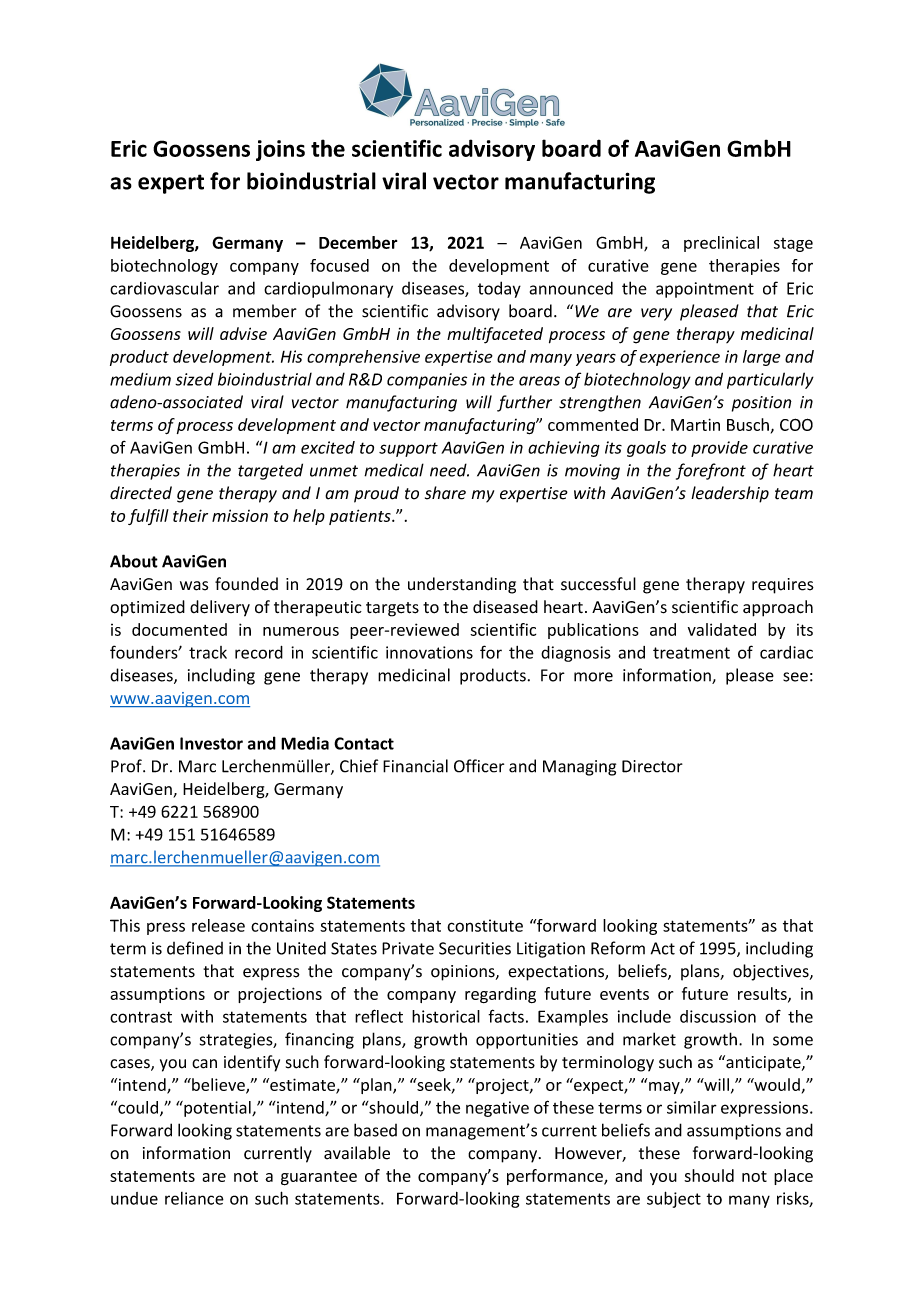  Describe the element at coordinates (652, 766) in the screenshot. I see `Director` at that location.
